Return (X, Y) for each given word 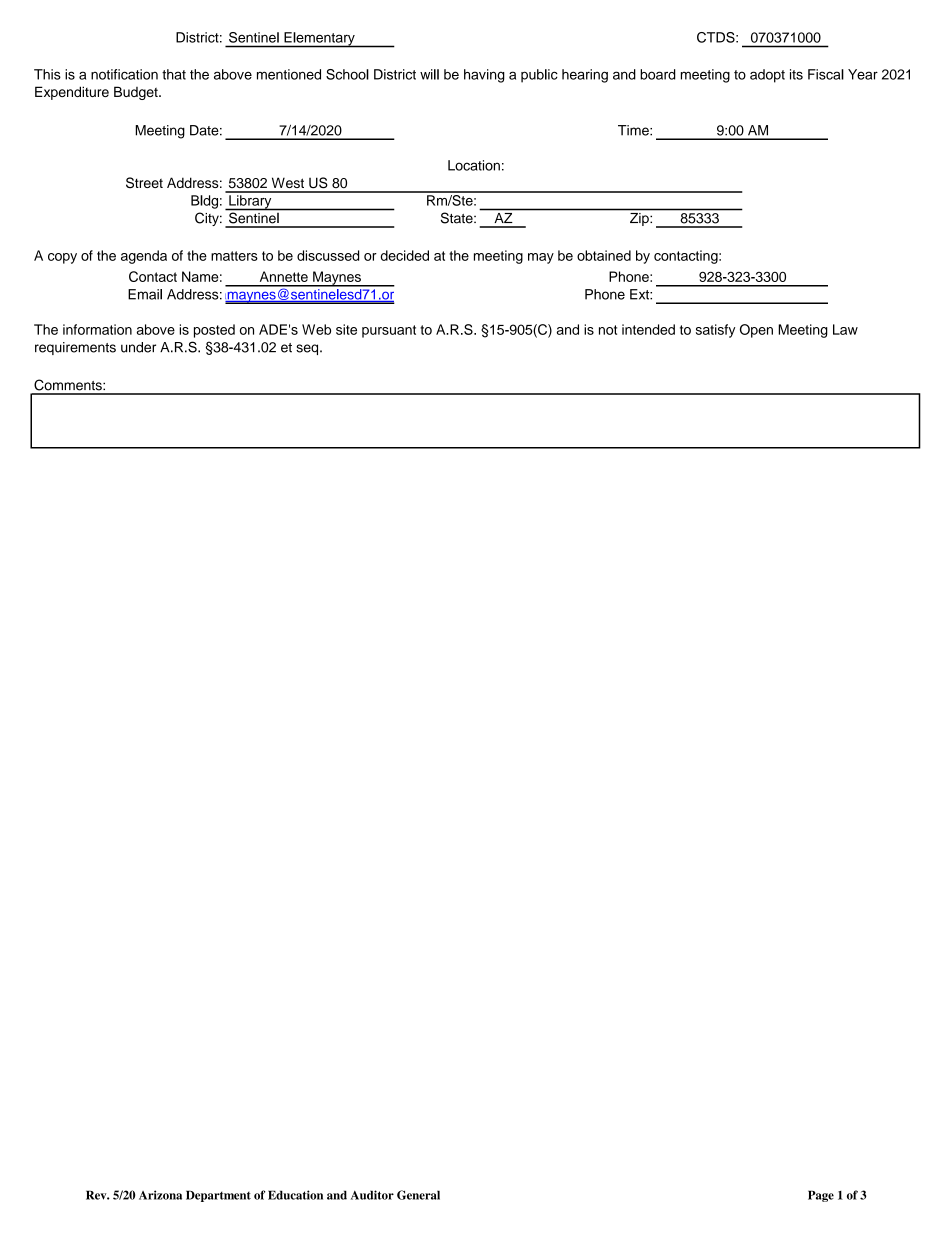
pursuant (389, 331)
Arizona (160, 1195)
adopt (767, 76)
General (418, 1195)
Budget (137, 93)
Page (821, 1196)
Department (218, 1196)
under (138, 347)
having (484, 76)
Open (756, 331)
